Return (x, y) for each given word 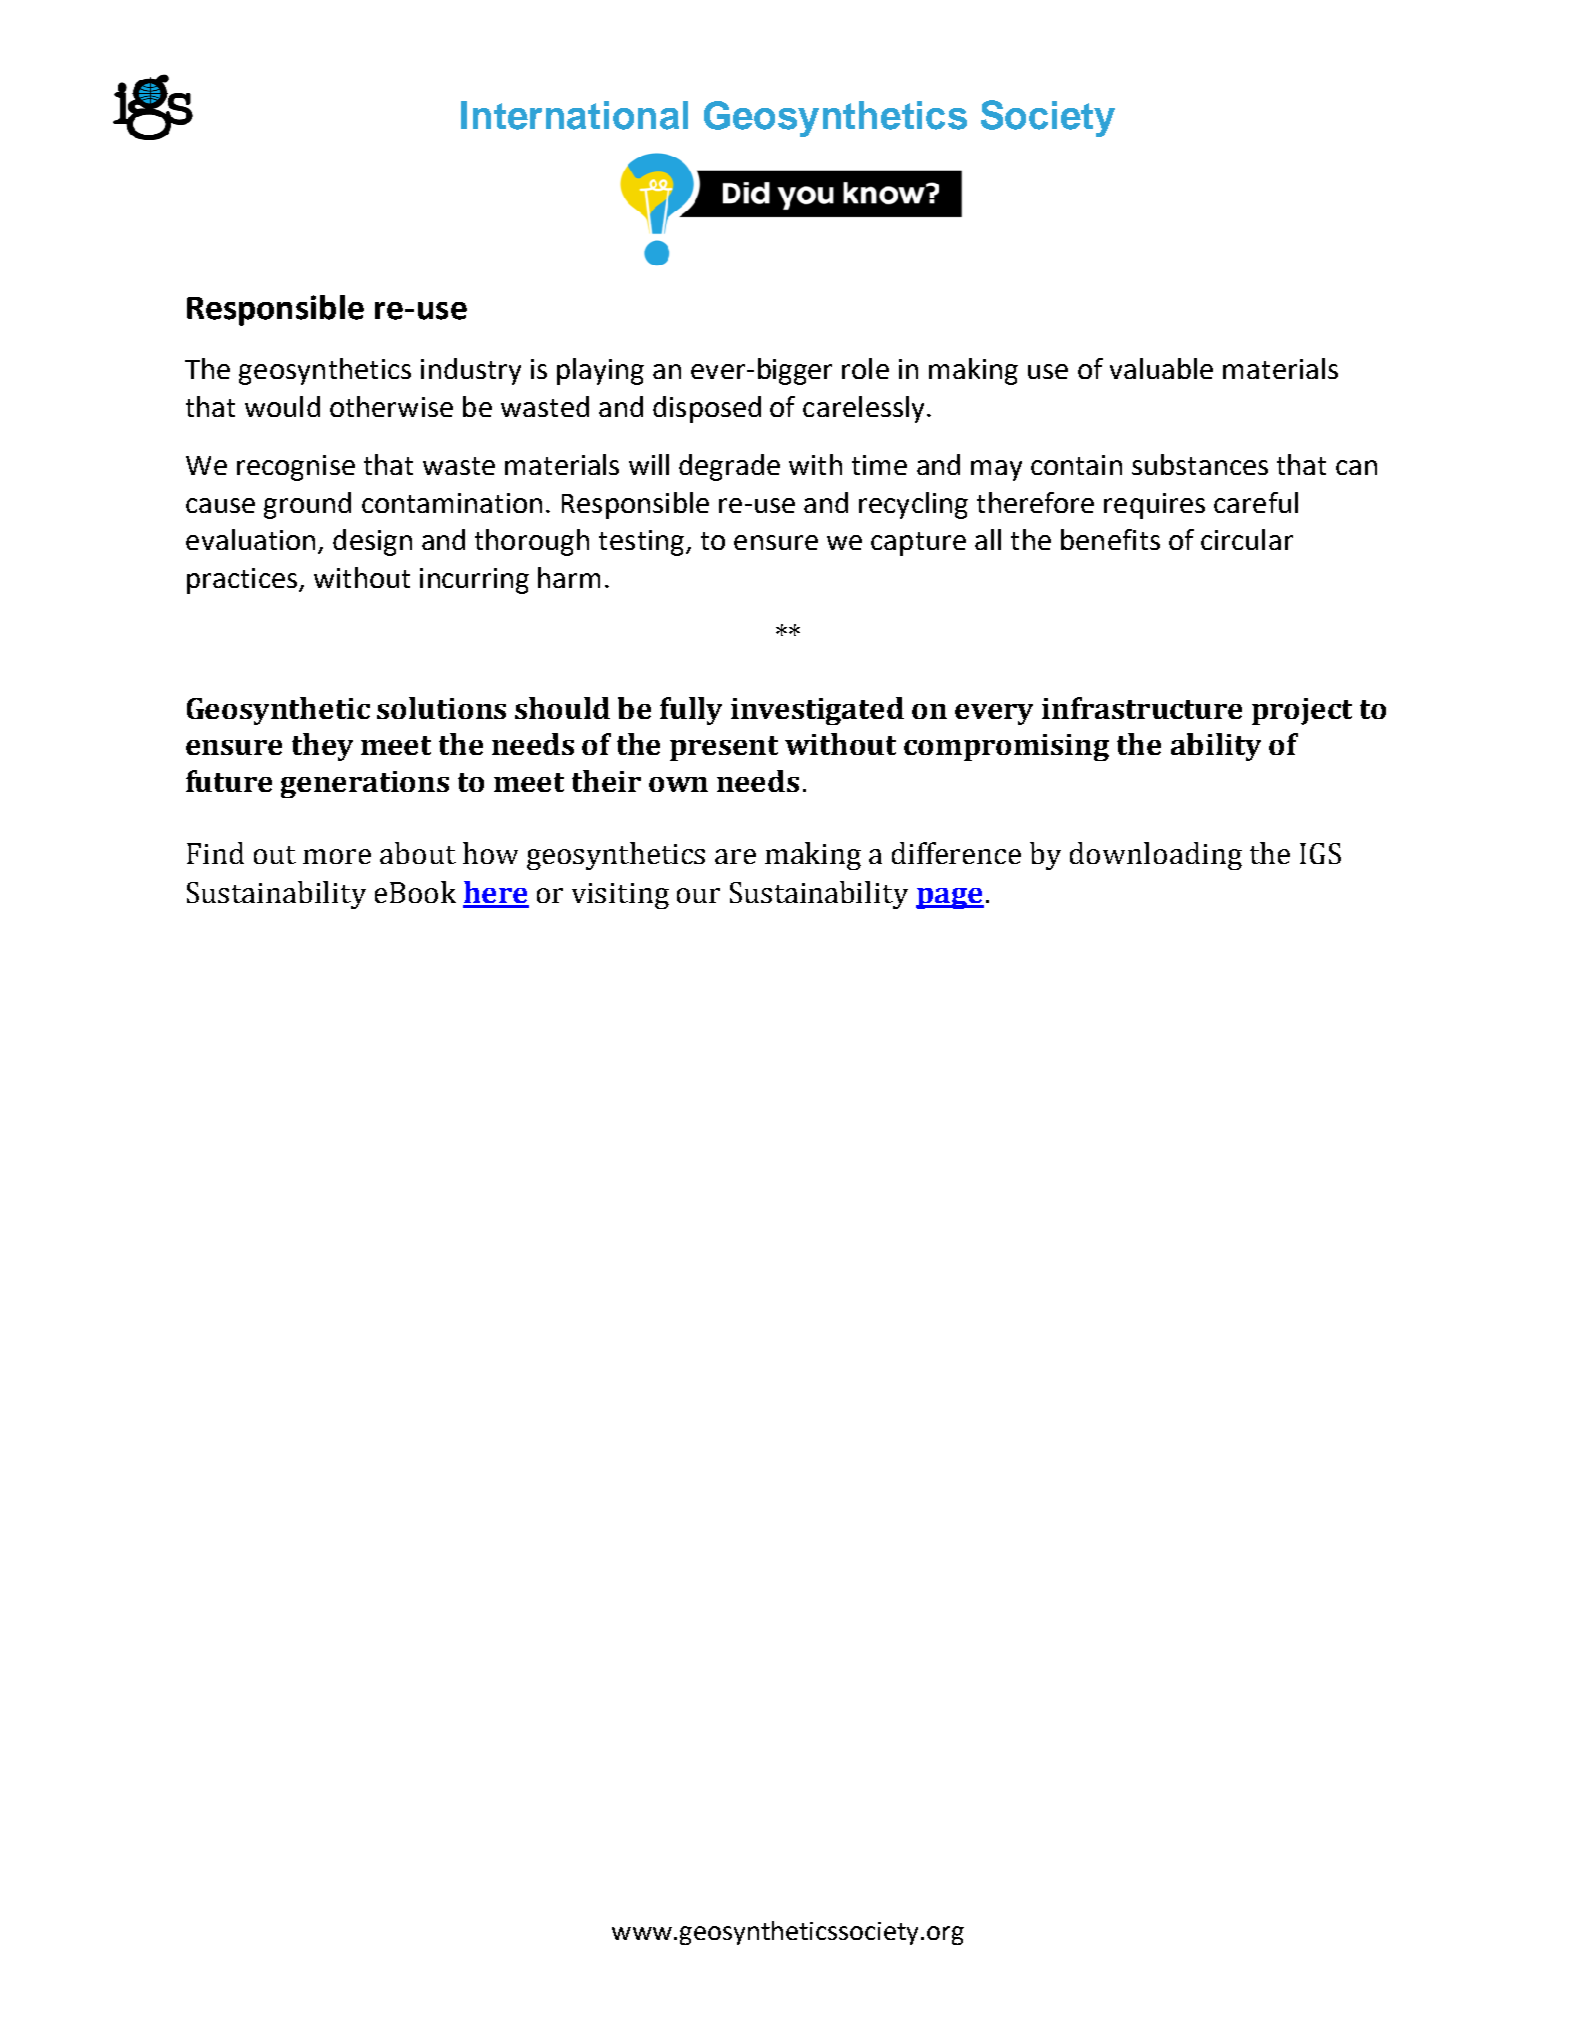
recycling (913, 505)
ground (307, 505)
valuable (1161, 368)
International (574, 115)
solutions (441, 708)
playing (600, 371)
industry (471, 371)
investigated (817, 711)
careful (1256, 502)
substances (1200, 464)
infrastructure (1142, 708)
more (337, 856)
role (865, 368)
